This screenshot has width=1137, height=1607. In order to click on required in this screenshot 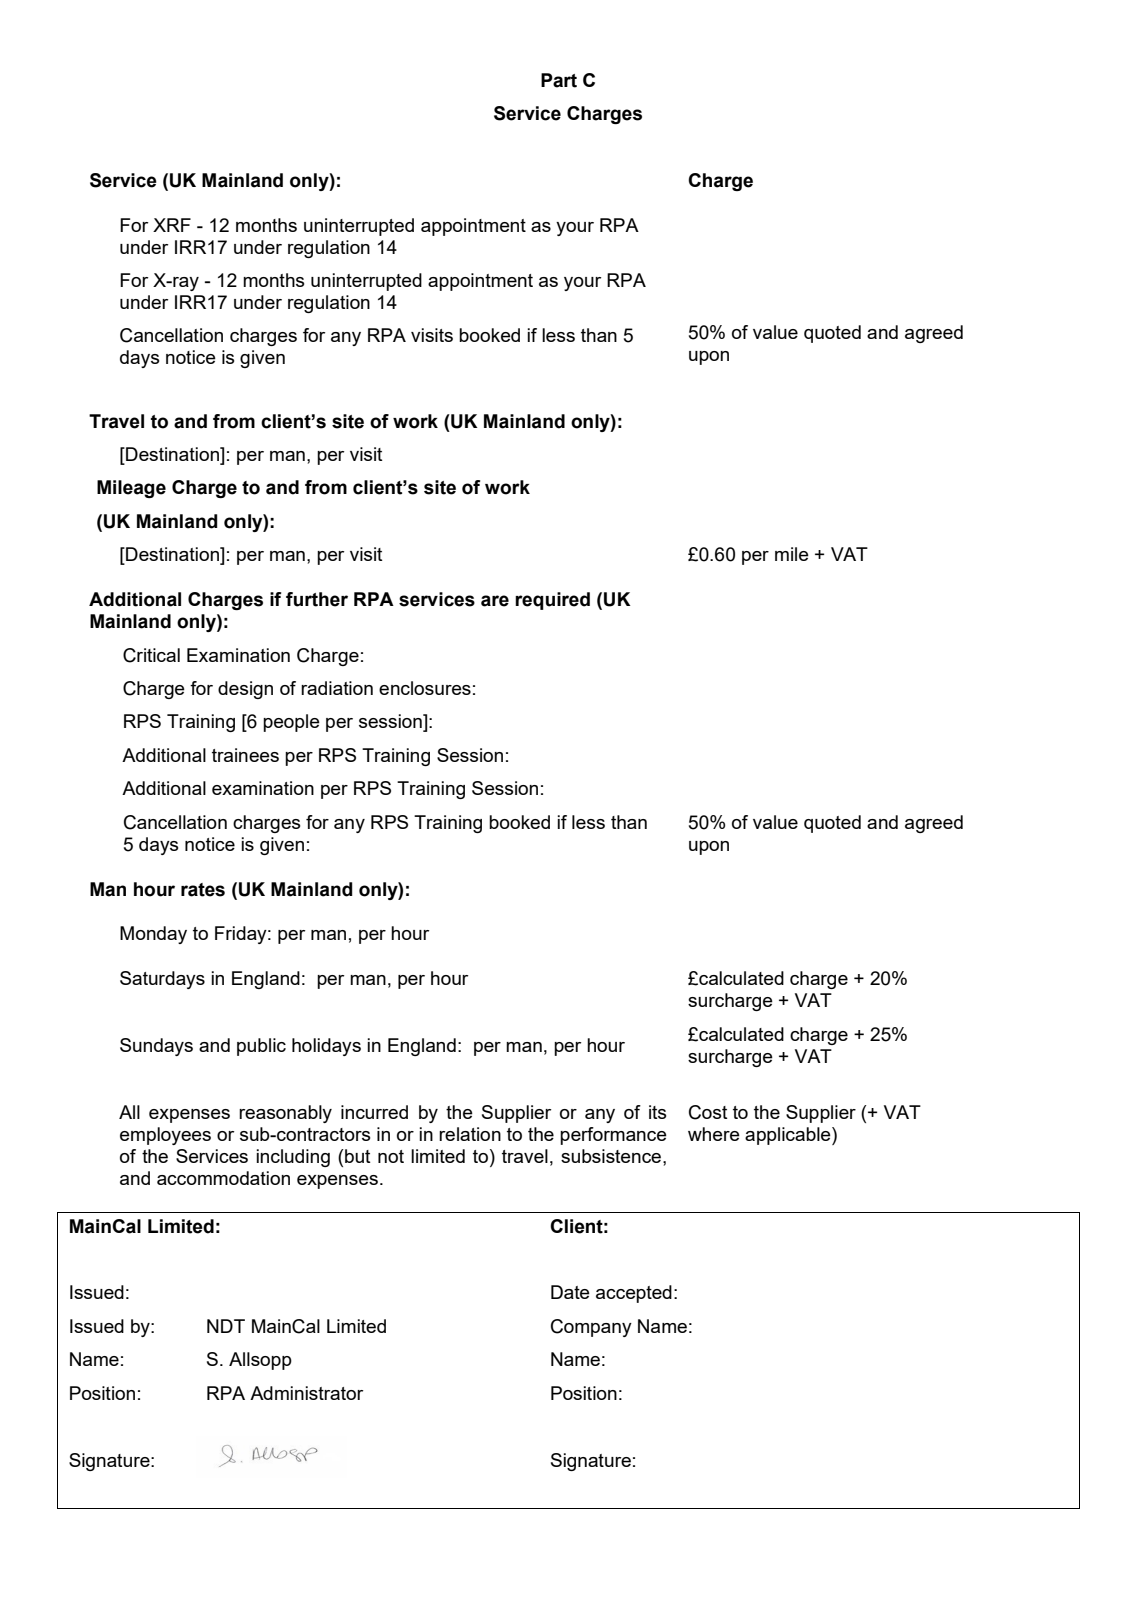, I will do `click(552, 601)`.
